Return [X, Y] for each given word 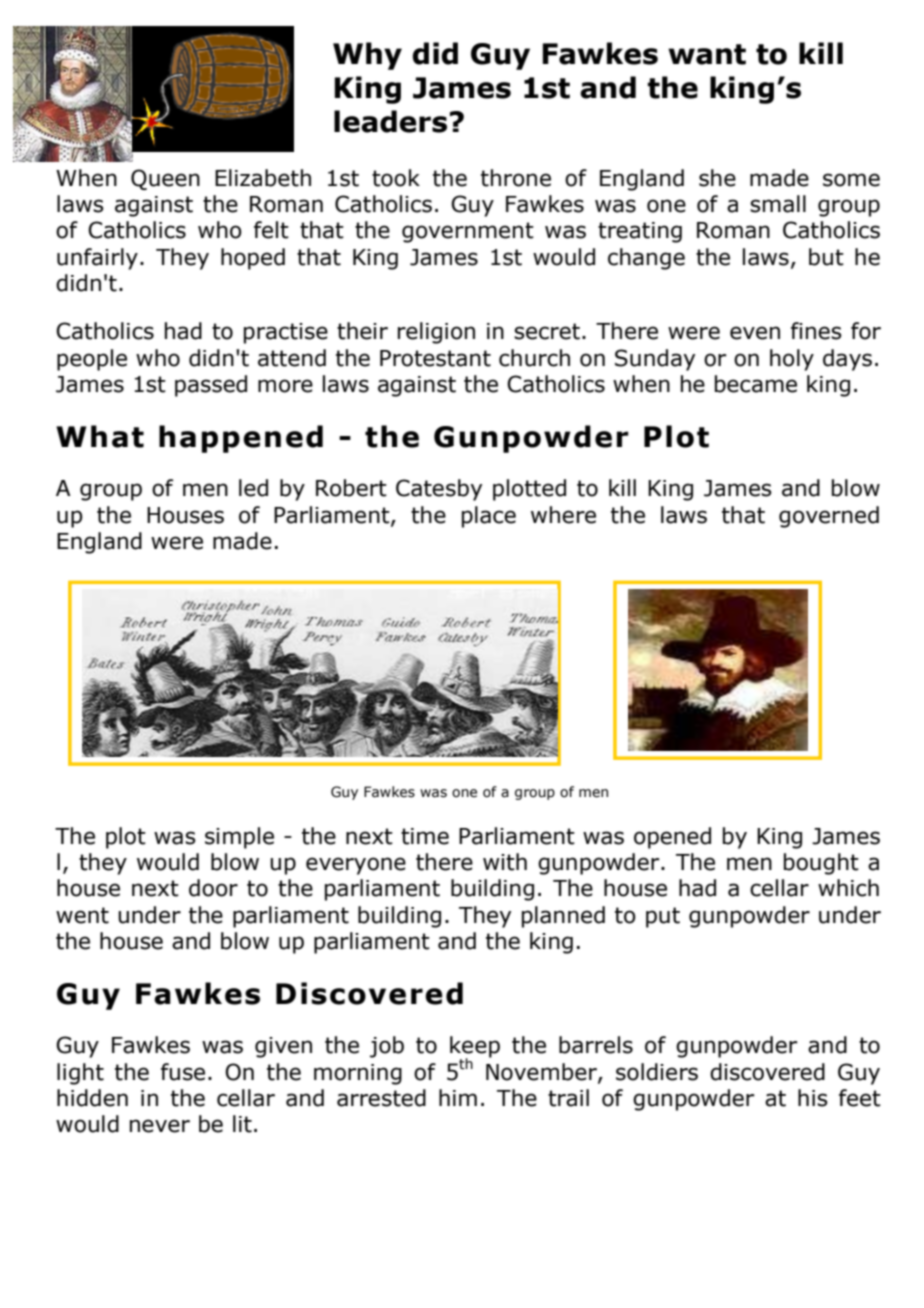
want [707, 54]
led [253, 488]
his [813, 1098]
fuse [183, 1072]
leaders [390, 121]
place [489, 517]
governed [829, 517]
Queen [165, 179]
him [458, 1097]
